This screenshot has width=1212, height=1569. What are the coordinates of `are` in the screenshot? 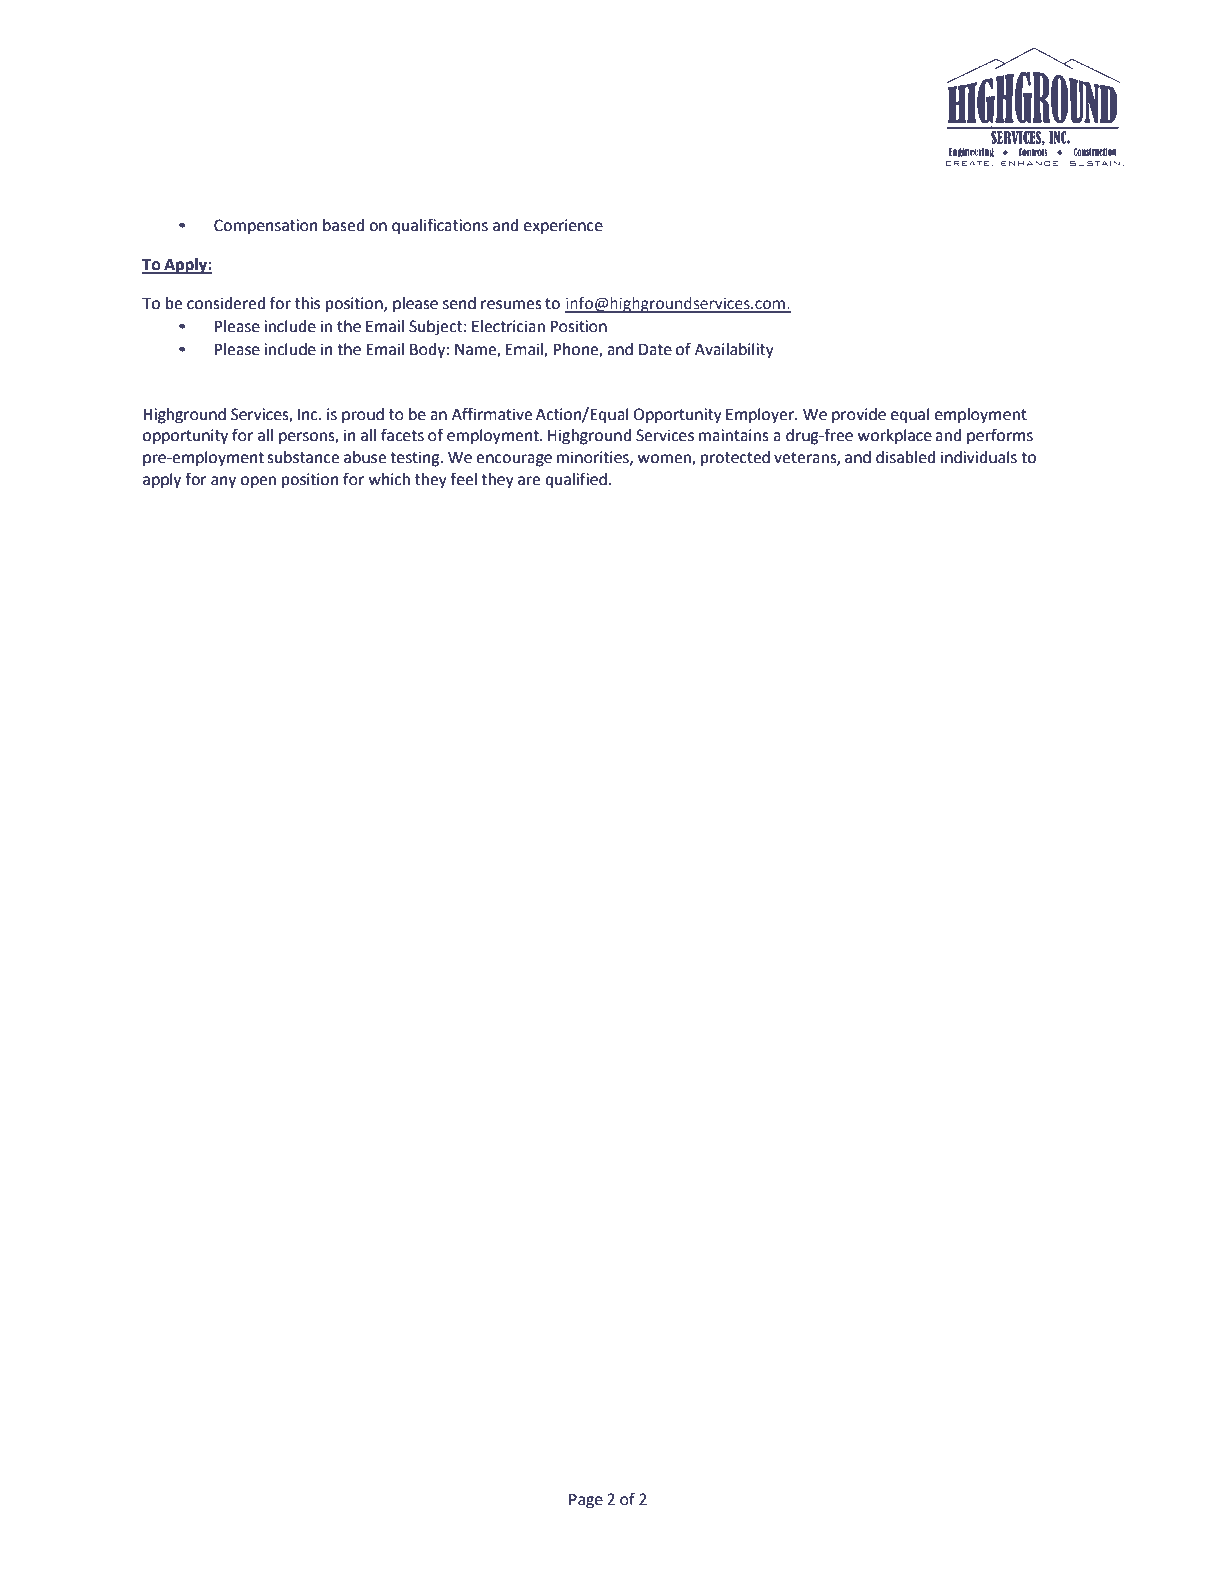 It's located at (529, 481).
